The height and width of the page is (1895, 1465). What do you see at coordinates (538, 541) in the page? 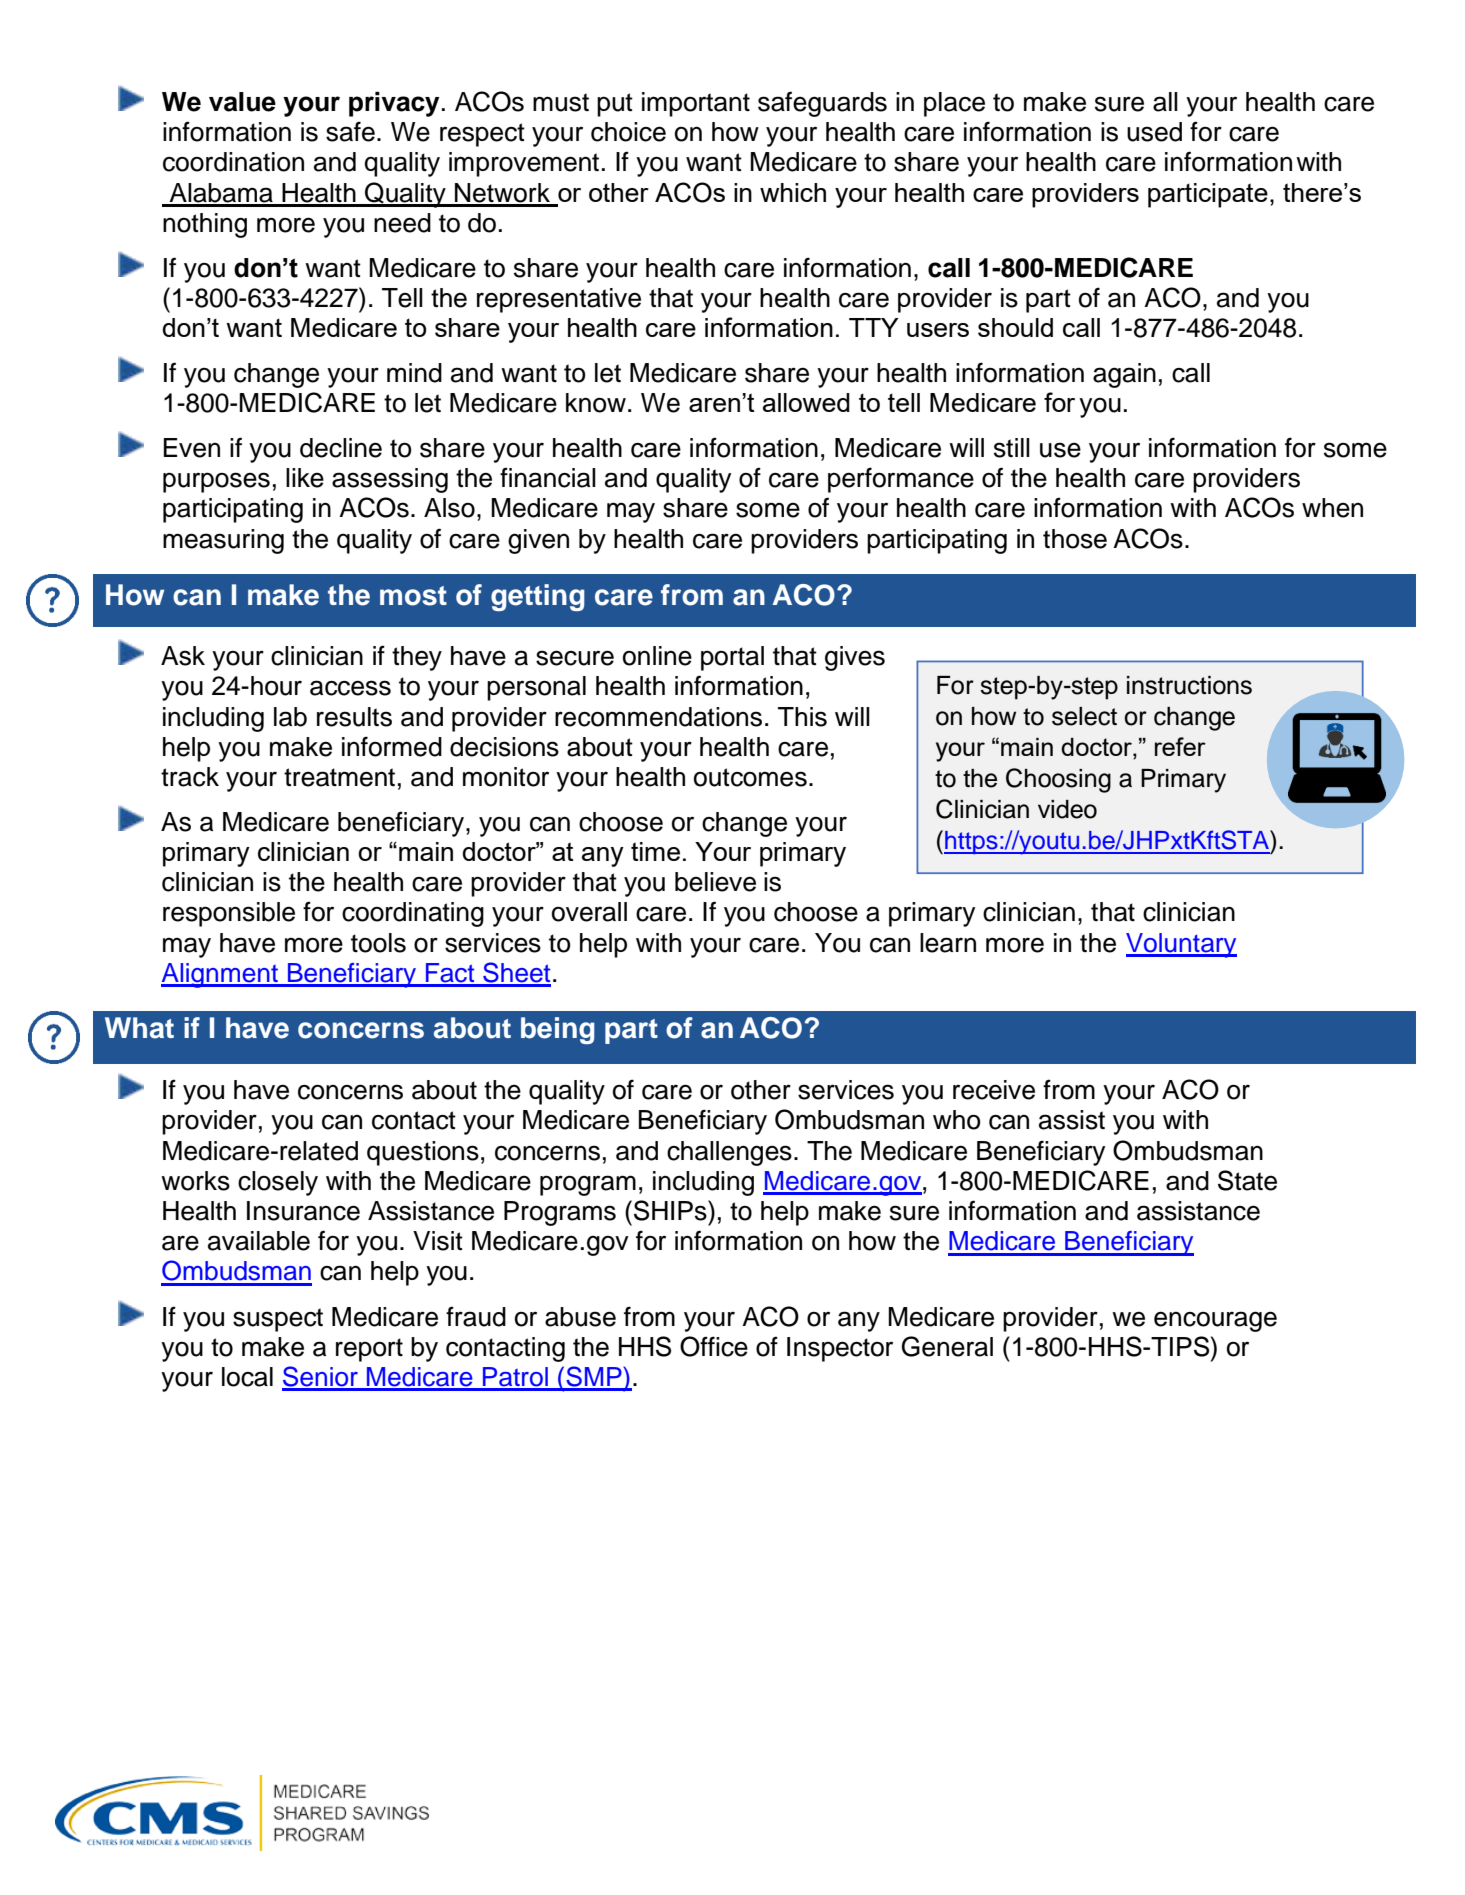
I see `given` at bounding box center [538, 541].
